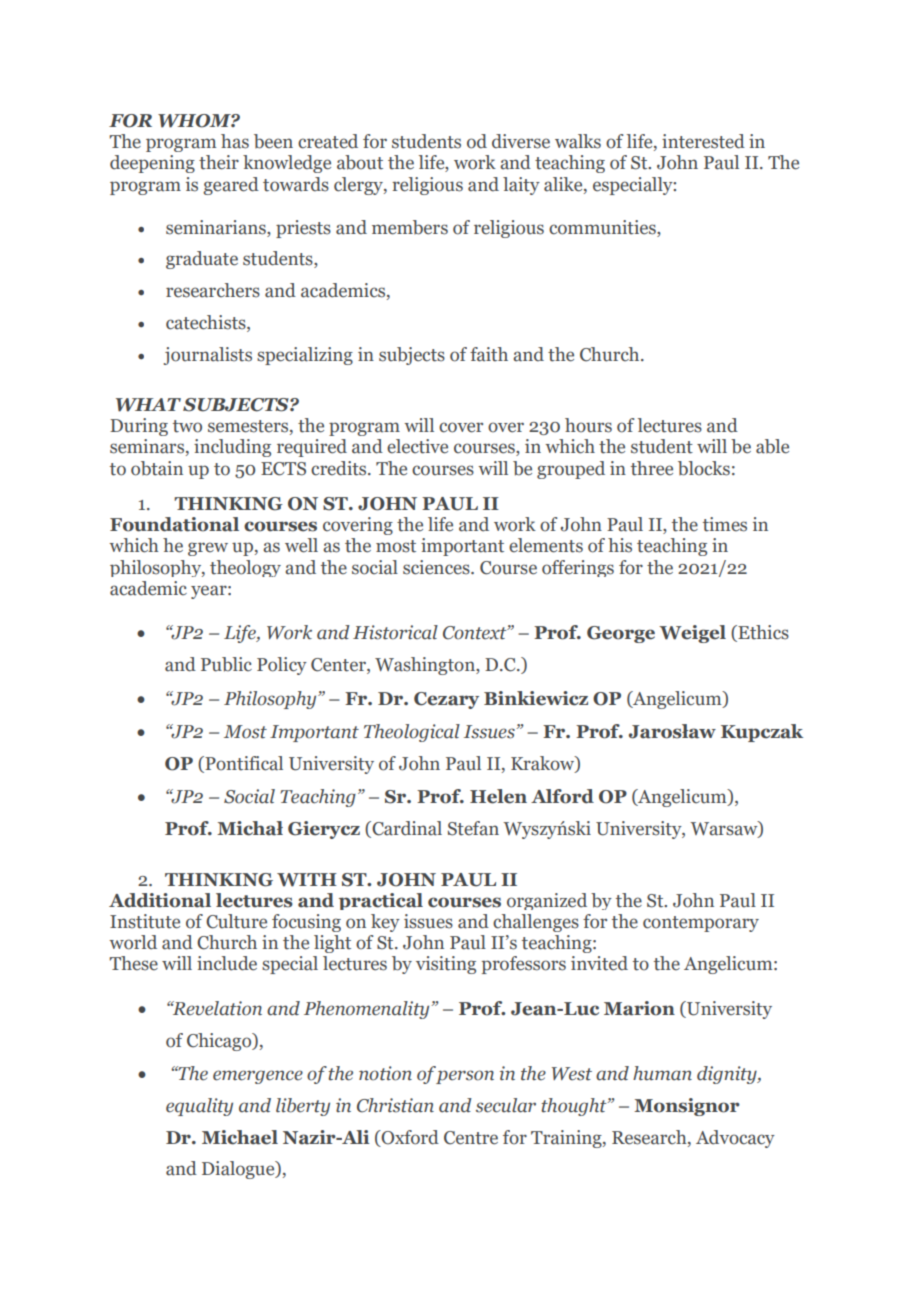  I want to click on their, so click(219, 162).
